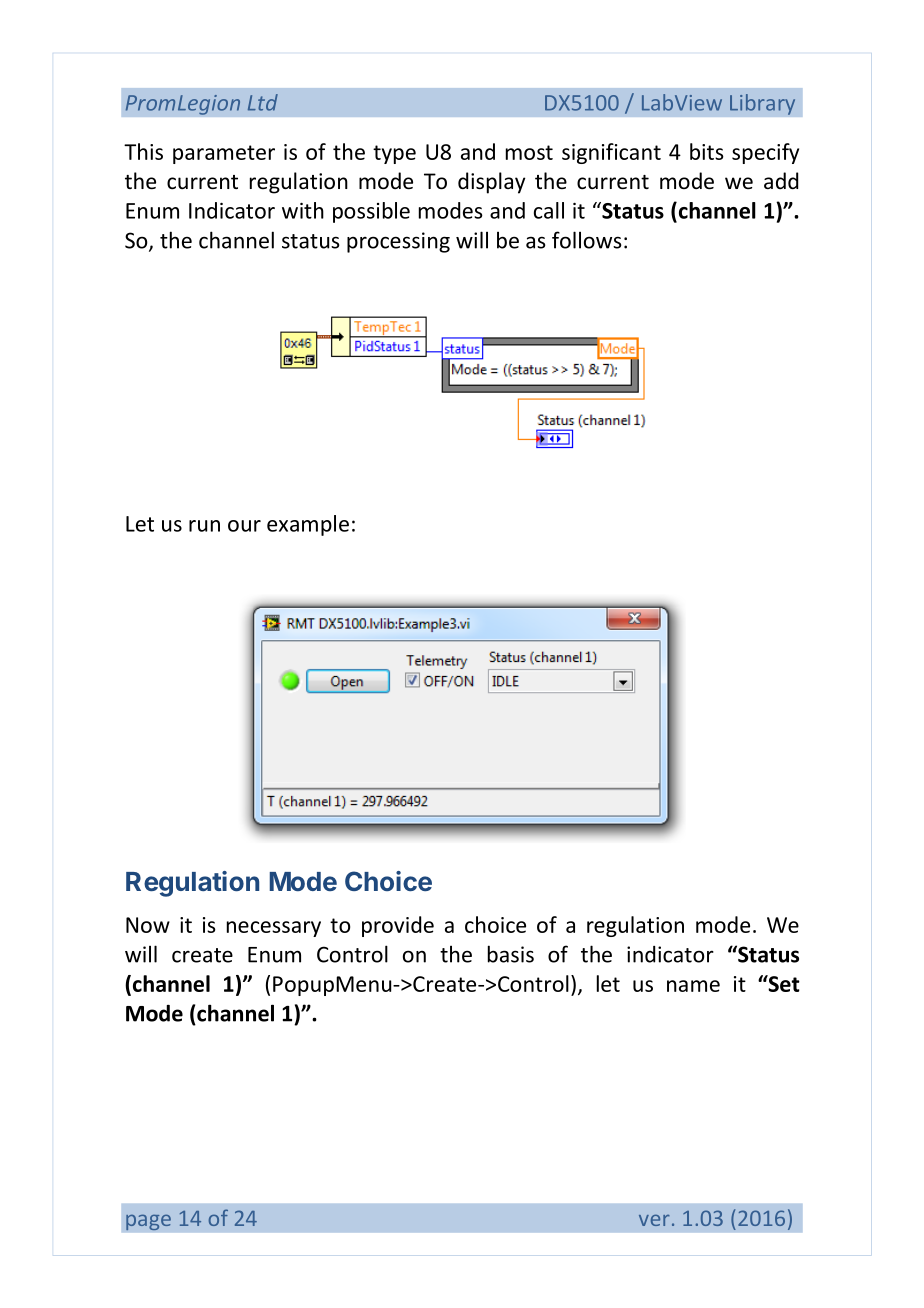  I want to click on basis, so click(511, 954).
